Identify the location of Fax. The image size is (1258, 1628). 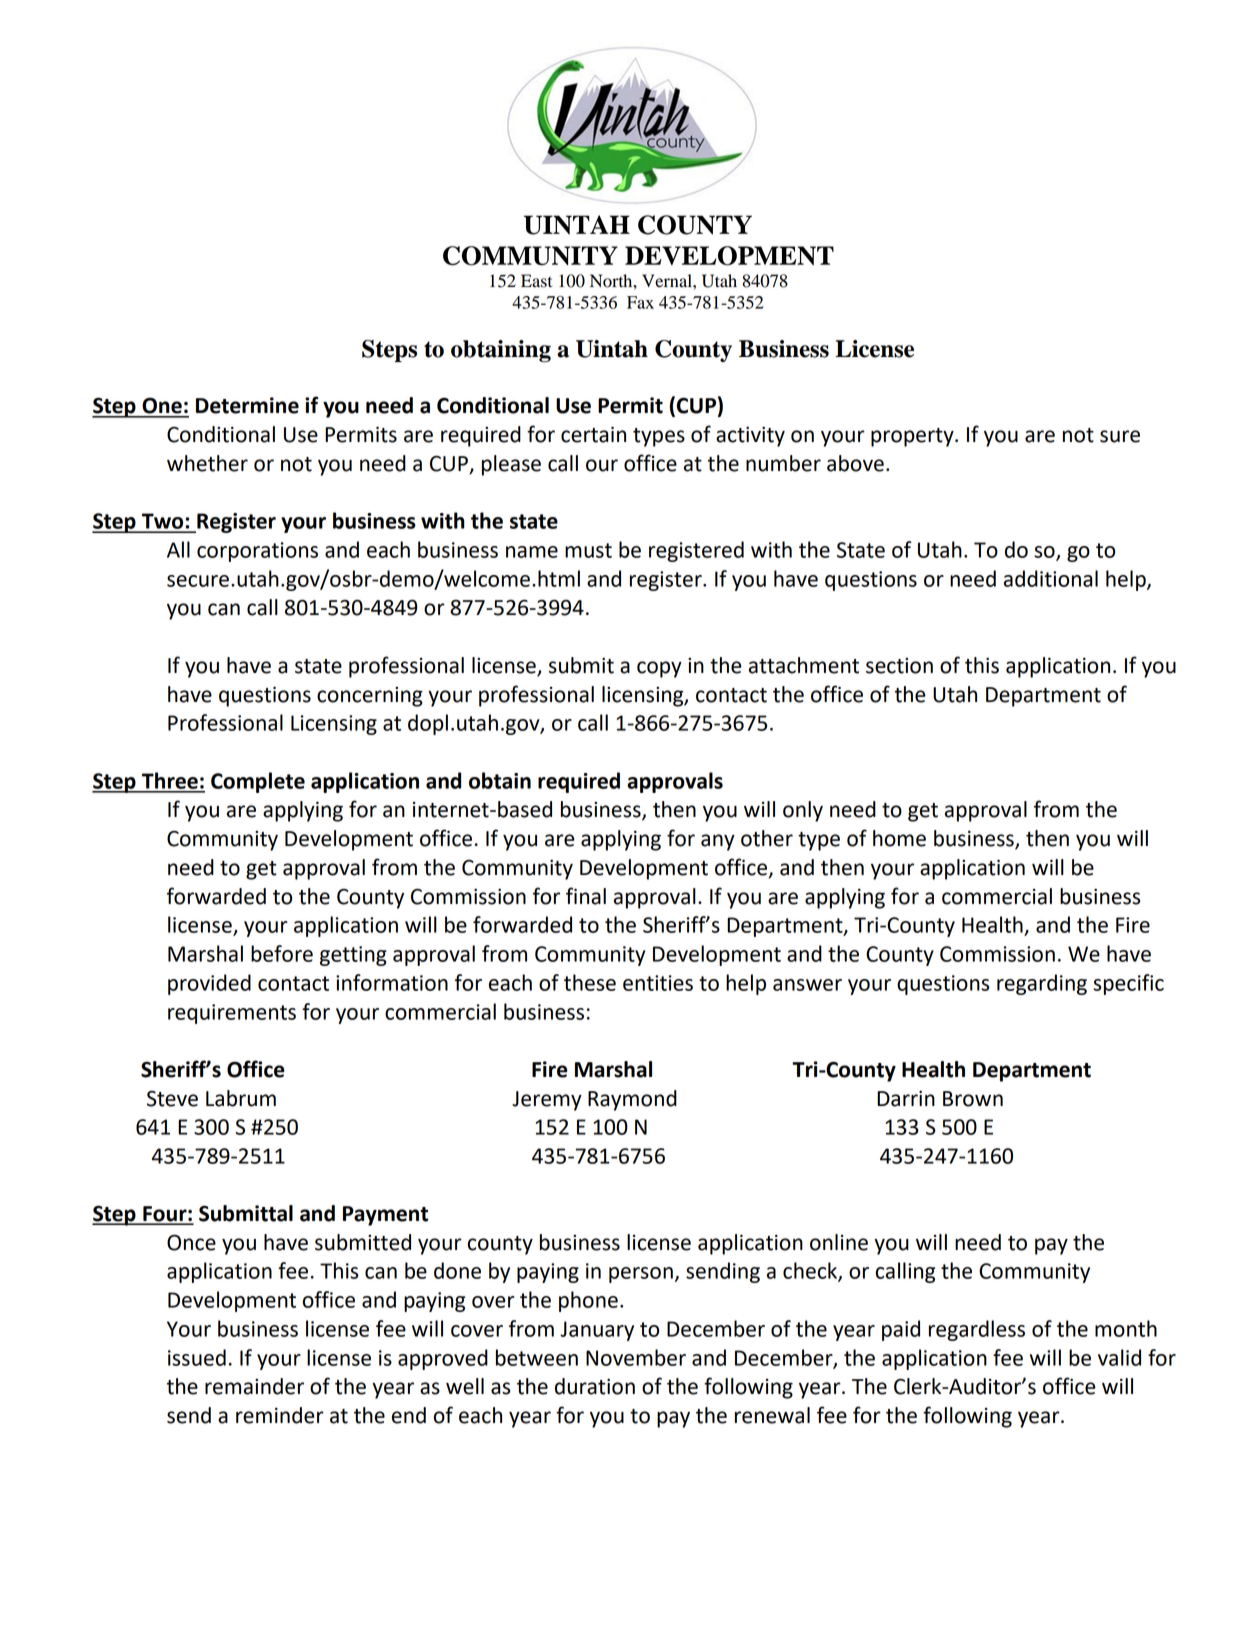
(640, 302).
